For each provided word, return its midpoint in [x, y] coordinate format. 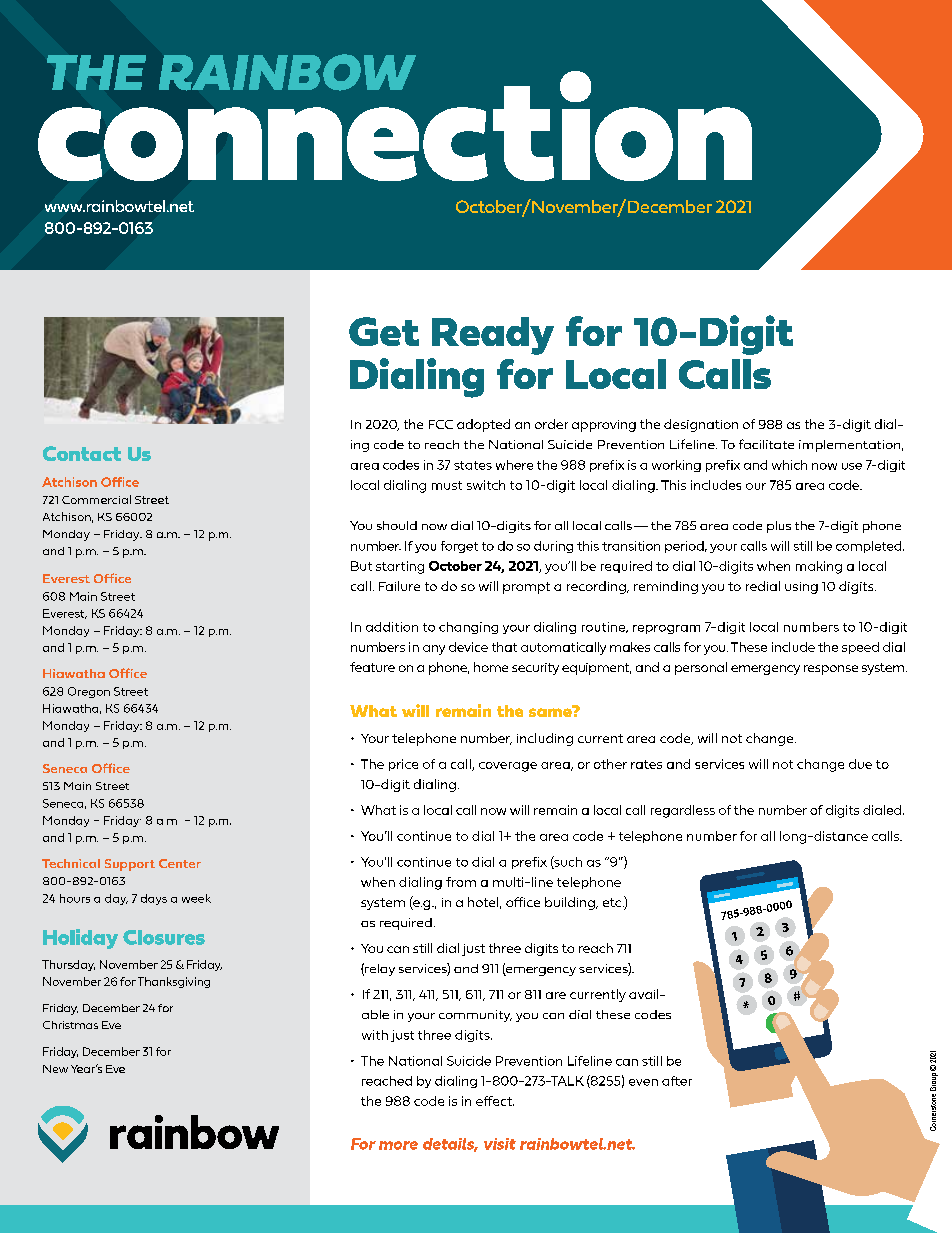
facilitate [766, 444]
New [55, 1069]
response [831, 670]
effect [495, 1101]
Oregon [89, 692]
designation [701, 425]
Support [130, 865]
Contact [82, 453]
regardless [683, 811]
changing [468, 628]
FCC [441, 424]
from [461, 882]
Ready [493, 336]
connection [395, 125]
